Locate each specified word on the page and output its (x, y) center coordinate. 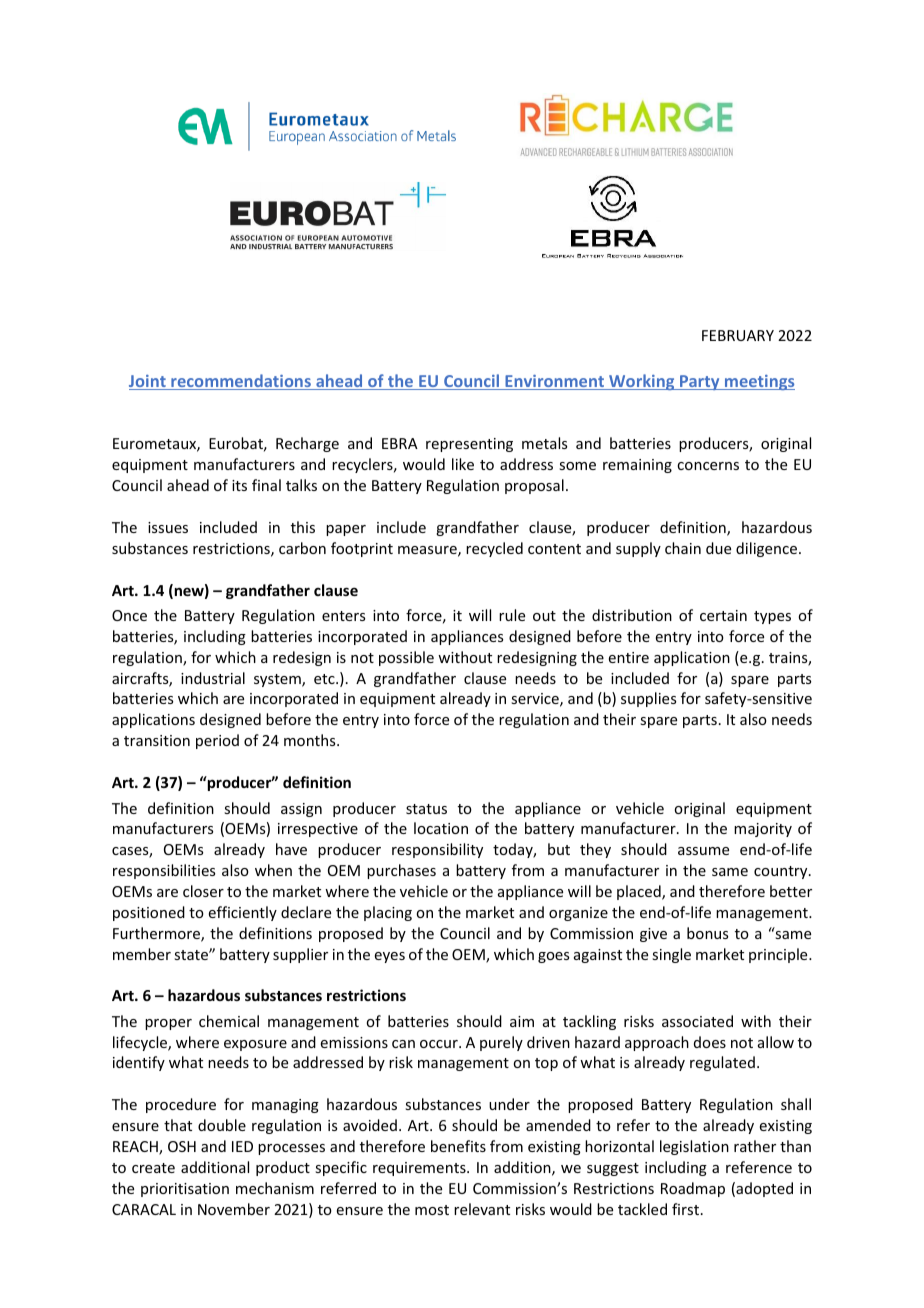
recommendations (241, 382)
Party (700, 382)
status (426, 809)
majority (763, 830)
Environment (554, 382)
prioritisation (185, 1190)
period (217, 741)
